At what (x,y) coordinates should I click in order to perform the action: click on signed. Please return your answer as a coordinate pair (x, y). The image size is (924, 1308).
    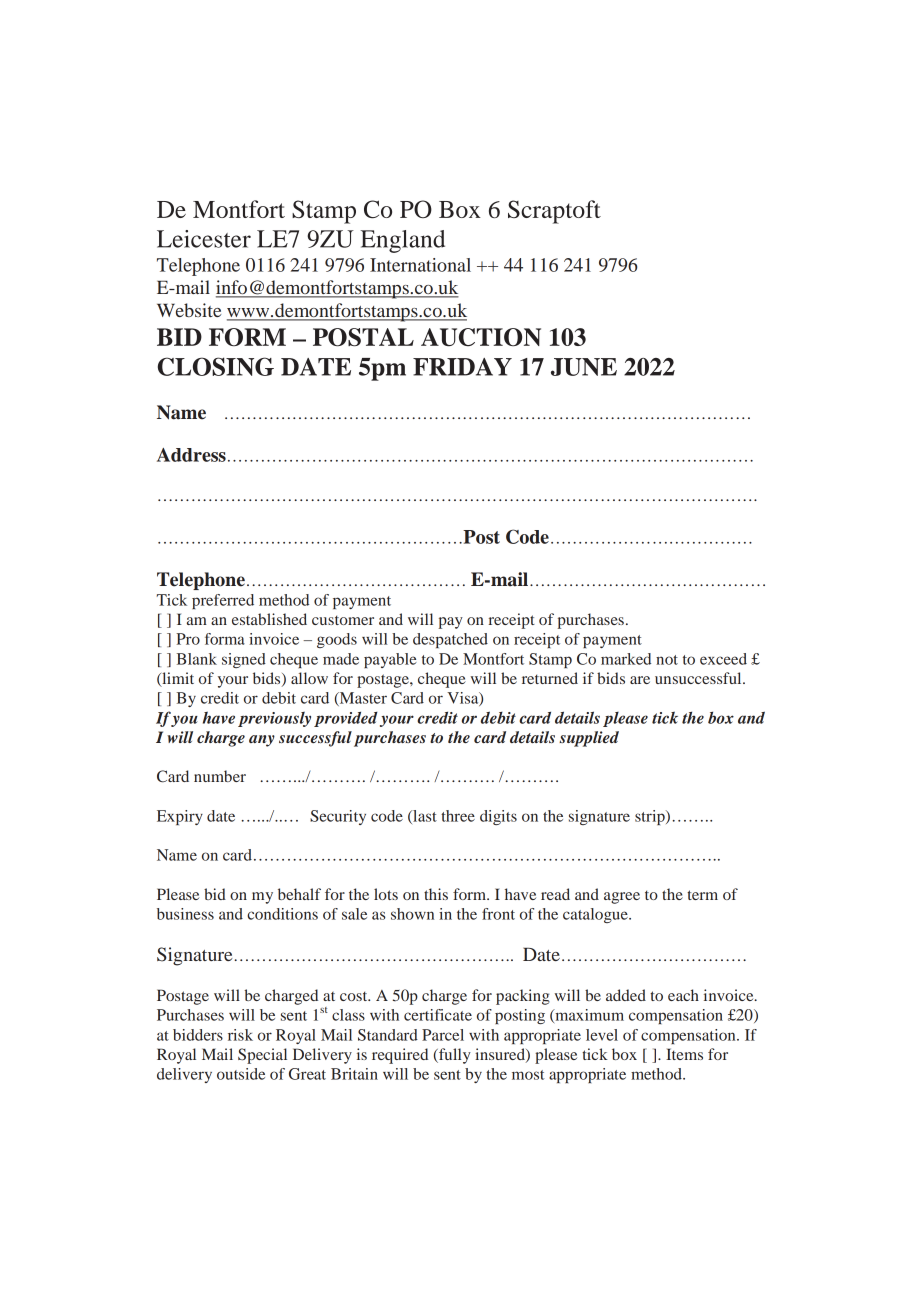
    Looking at the image, I should click on (244, 660).
